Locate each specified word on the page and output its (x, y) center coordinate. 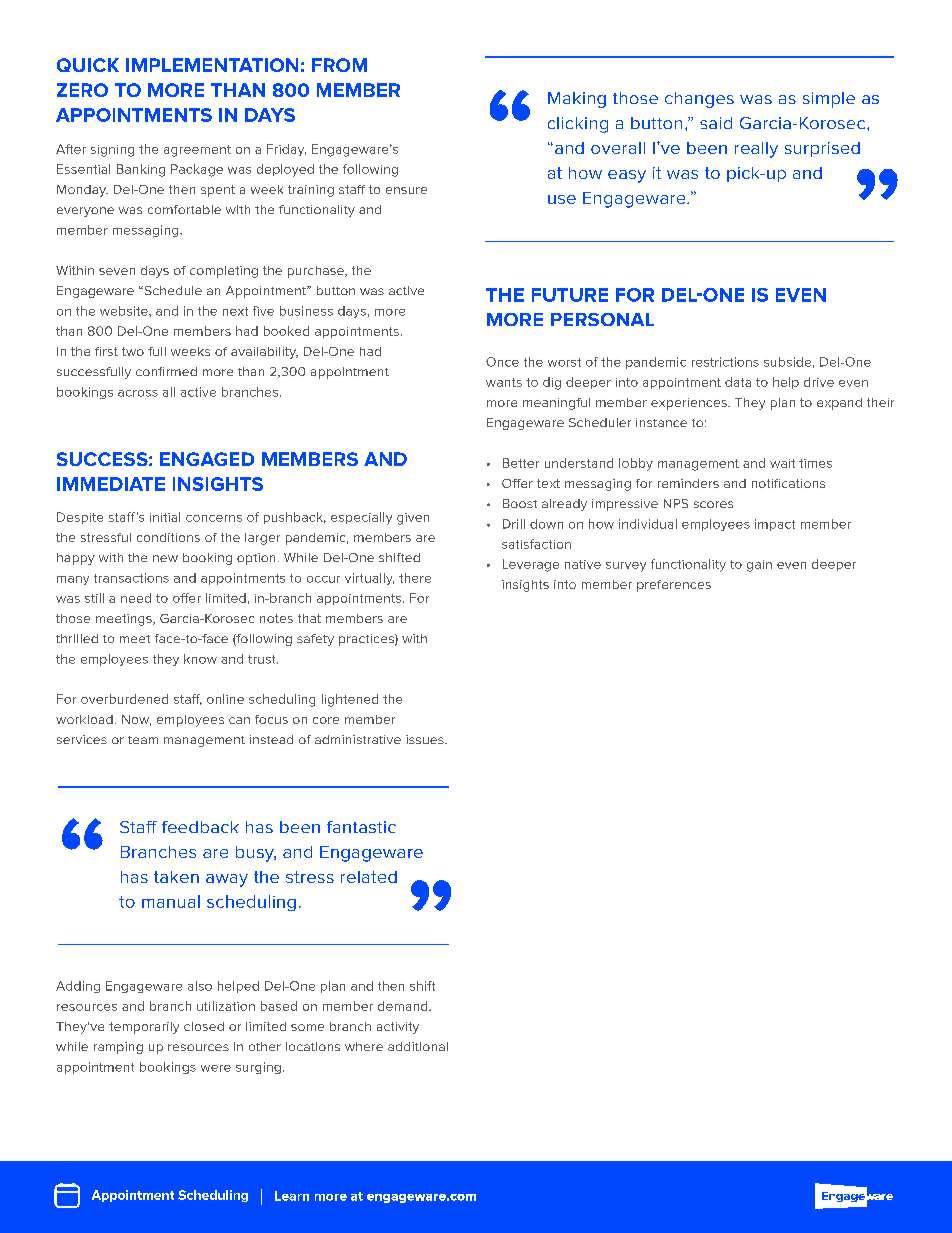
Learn (292, 1196)
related (369, 877)
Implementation (212, 65)
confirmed (166, 371)
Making (577, 100)
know (200, 659)
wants (504, 382)
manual (171, 901)
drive (819, 382)
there (415, 578)
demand (404, 1006)
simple (829, 100)
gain (759, 566)
